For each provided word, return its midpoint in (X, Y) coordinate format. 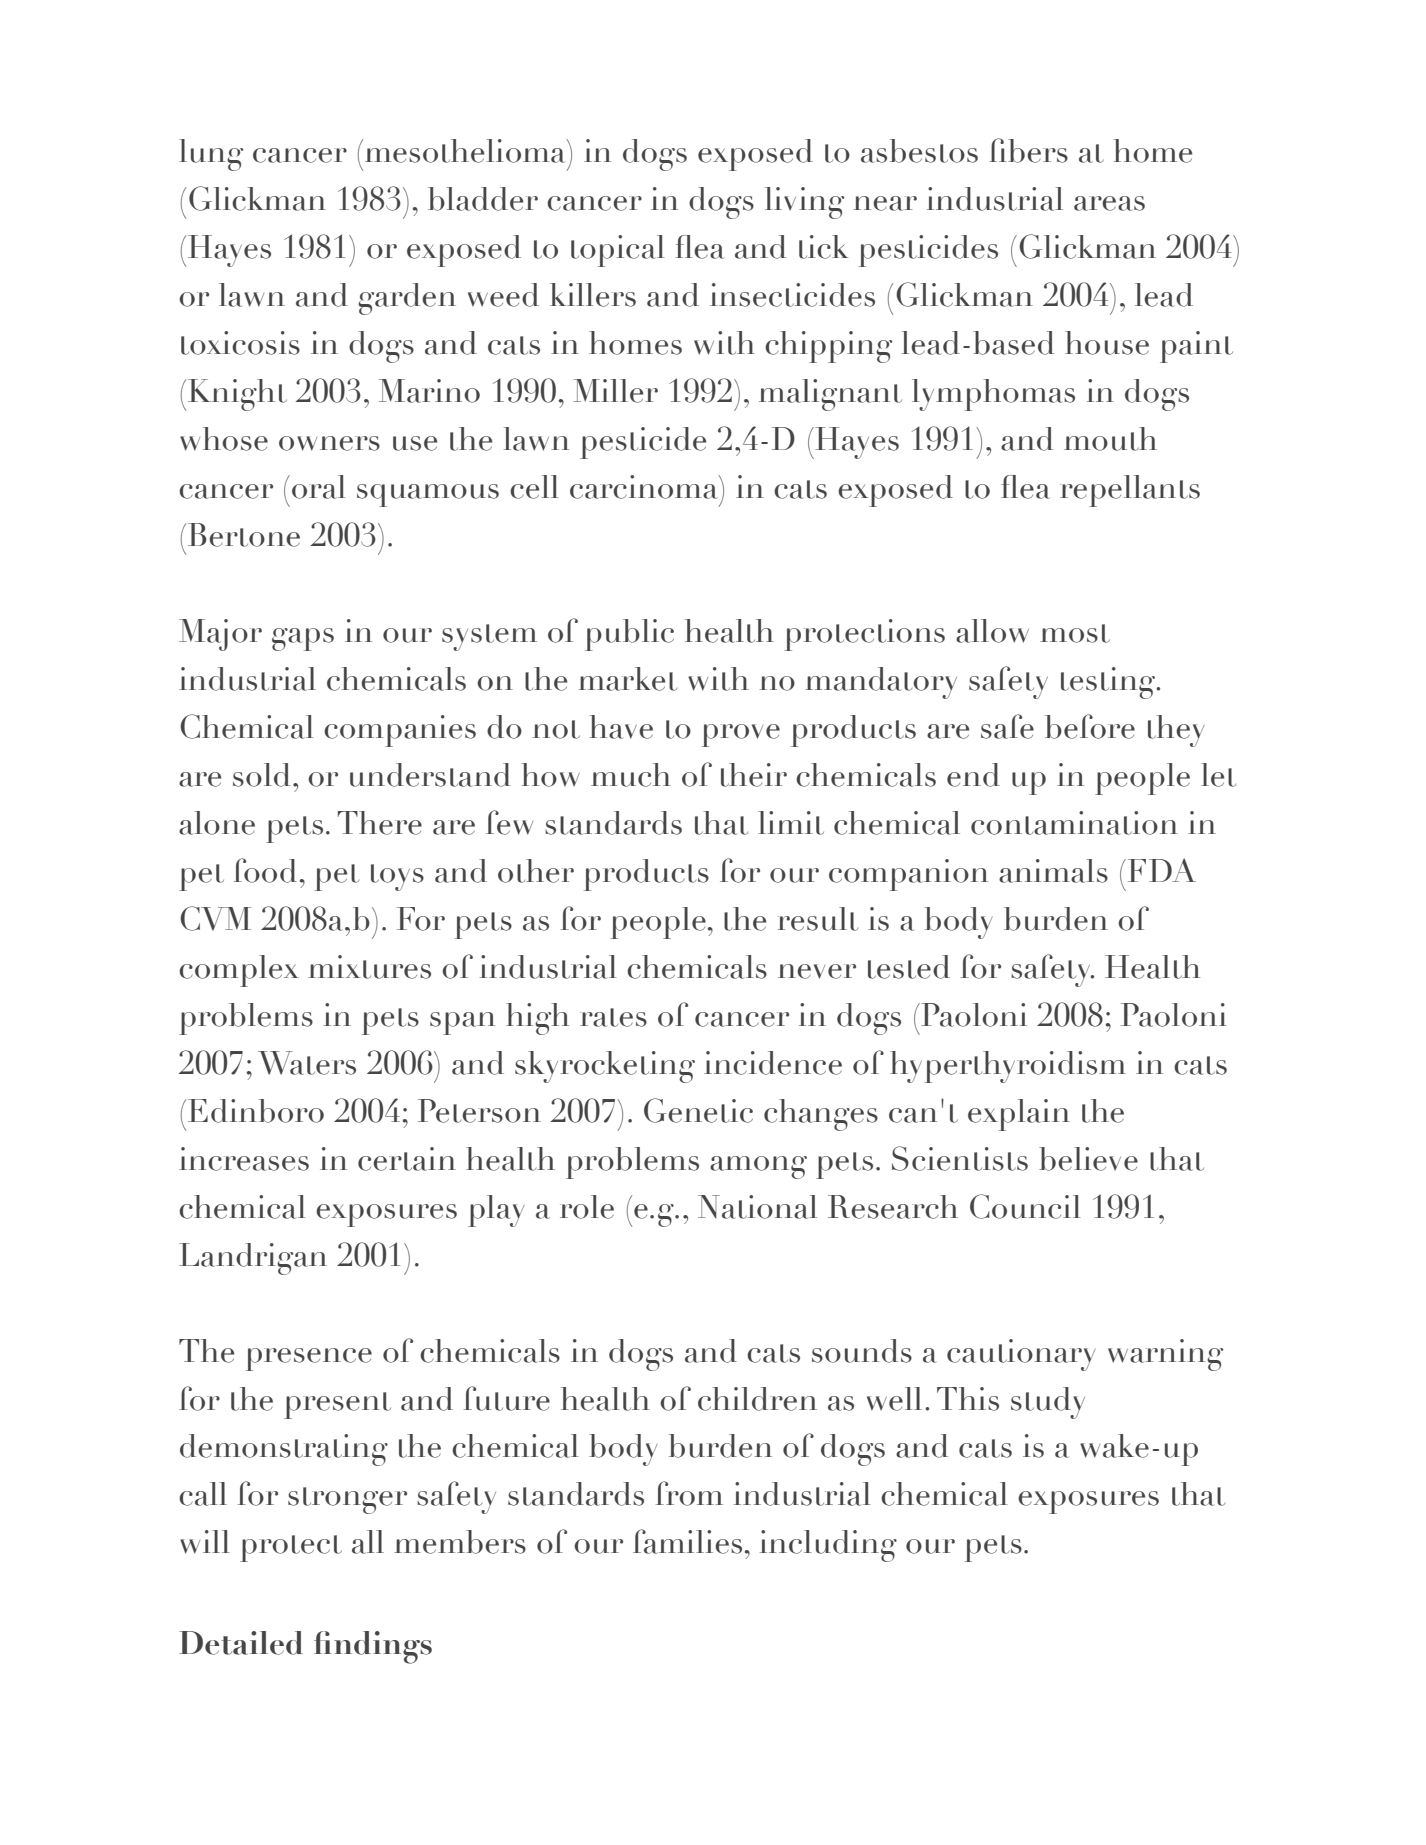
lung (211, 155)
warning (1165, 1355)
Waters (307, 1063)
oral (319, 487)
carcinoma (645, 487)
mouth (1110, 439)
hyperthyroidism (1008, 1067)
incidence (773, 1063)
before (1090, 726)
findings (373, 1647)
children (757, 1399)
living (804, 203)
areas (1109, 203)
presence (309, 1359)
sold (261, 775)
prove (741, 735)
